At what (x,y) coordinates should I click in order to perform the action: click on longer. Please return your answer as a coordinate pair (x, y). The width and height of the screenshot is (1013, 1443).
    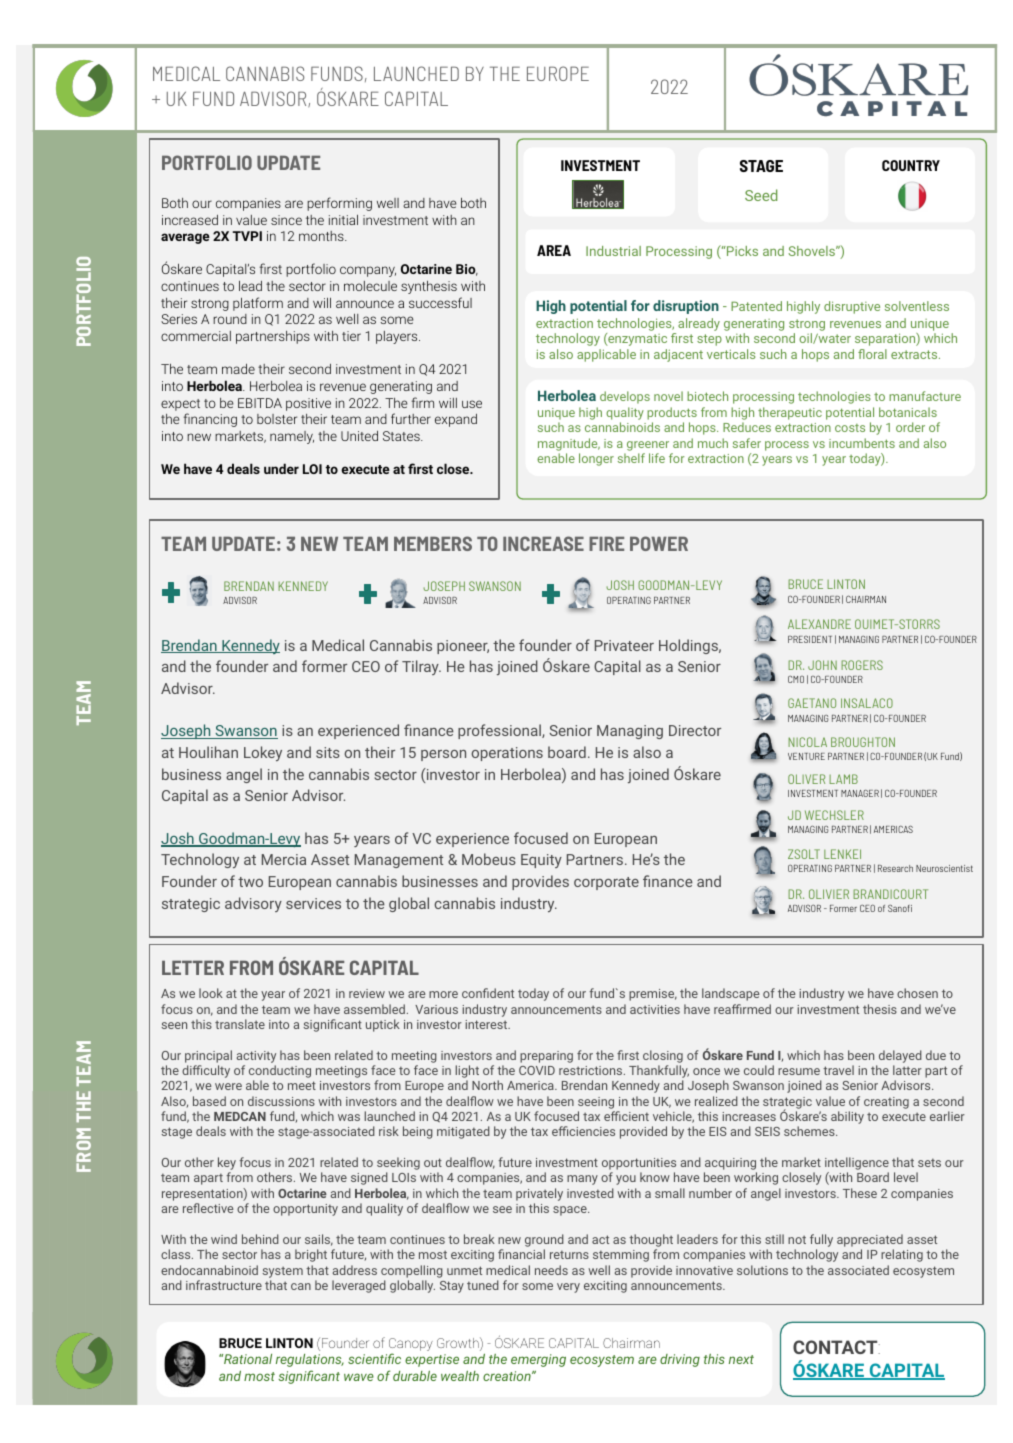
    Looking at the image, I should click on (596, 459).
